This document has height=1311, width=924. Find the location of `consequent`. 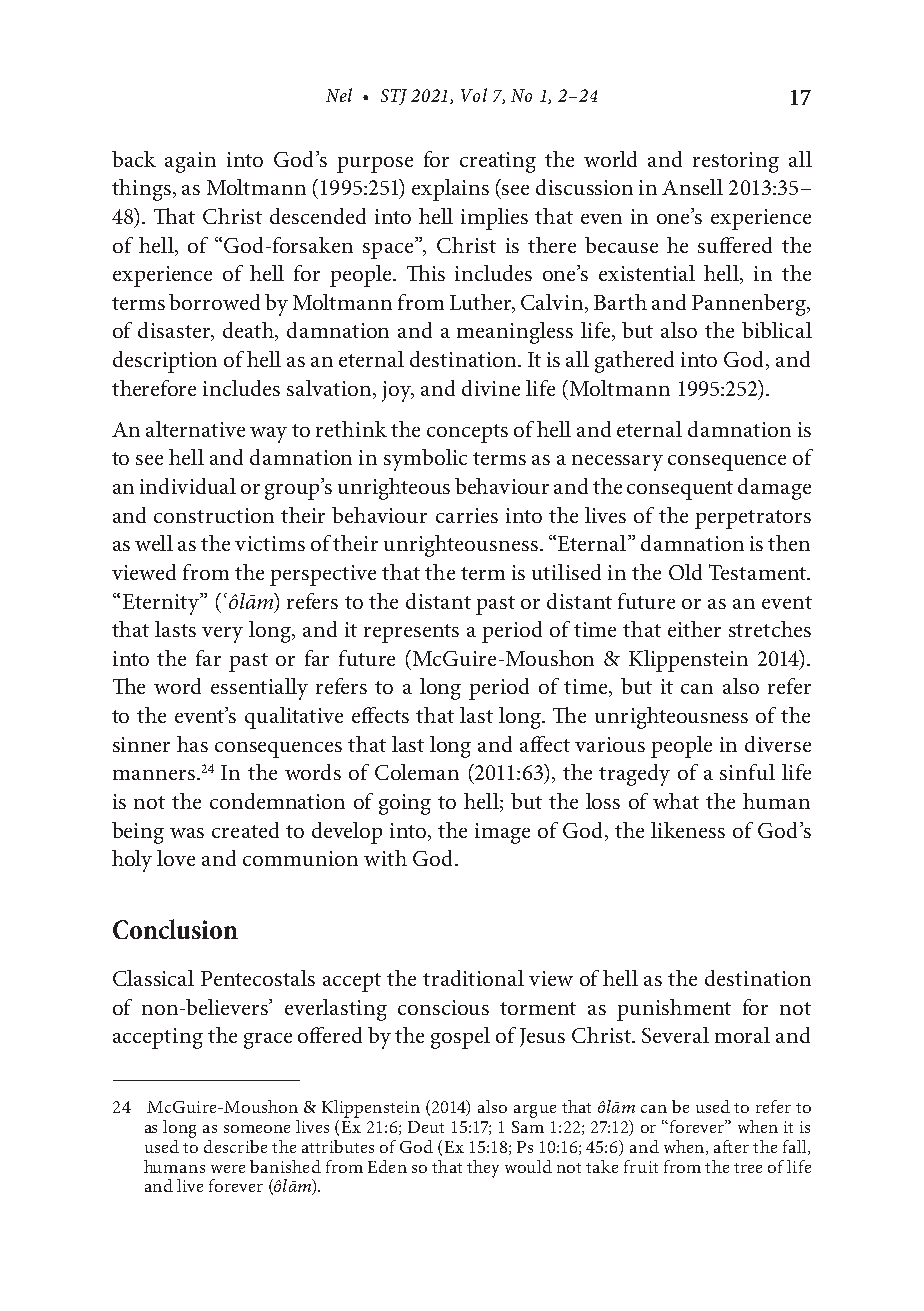

consequent is located at coordinates (680, 490).
